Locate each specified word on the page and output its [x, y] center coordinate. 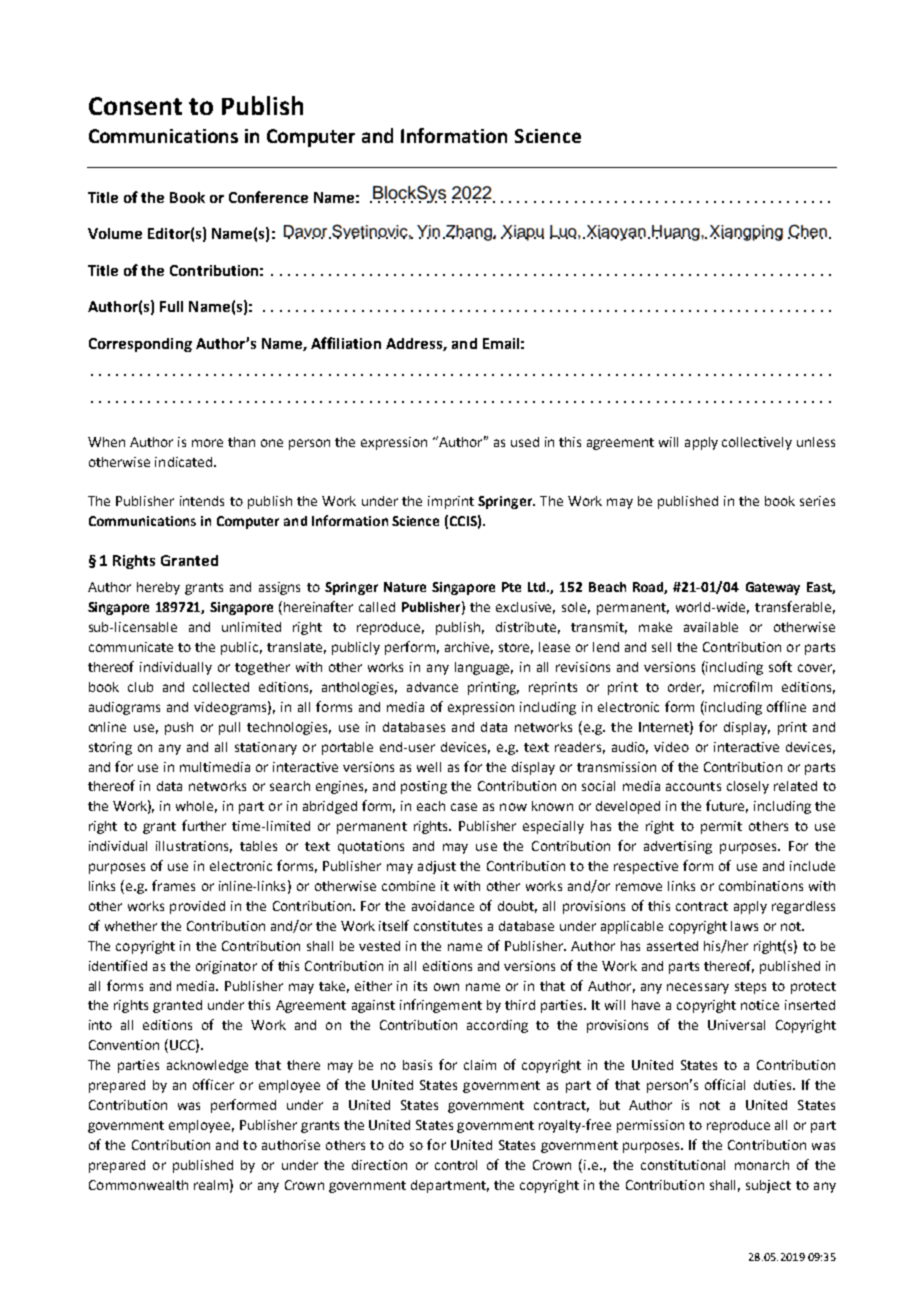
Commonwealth [138, 1185]
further [204, 825]
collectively [757, 443]
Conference [268, 197]
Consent [135, 106]
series [817, 501]
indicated [185, 462]
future [727, 806]
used [525, 442]
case [464, 807]
